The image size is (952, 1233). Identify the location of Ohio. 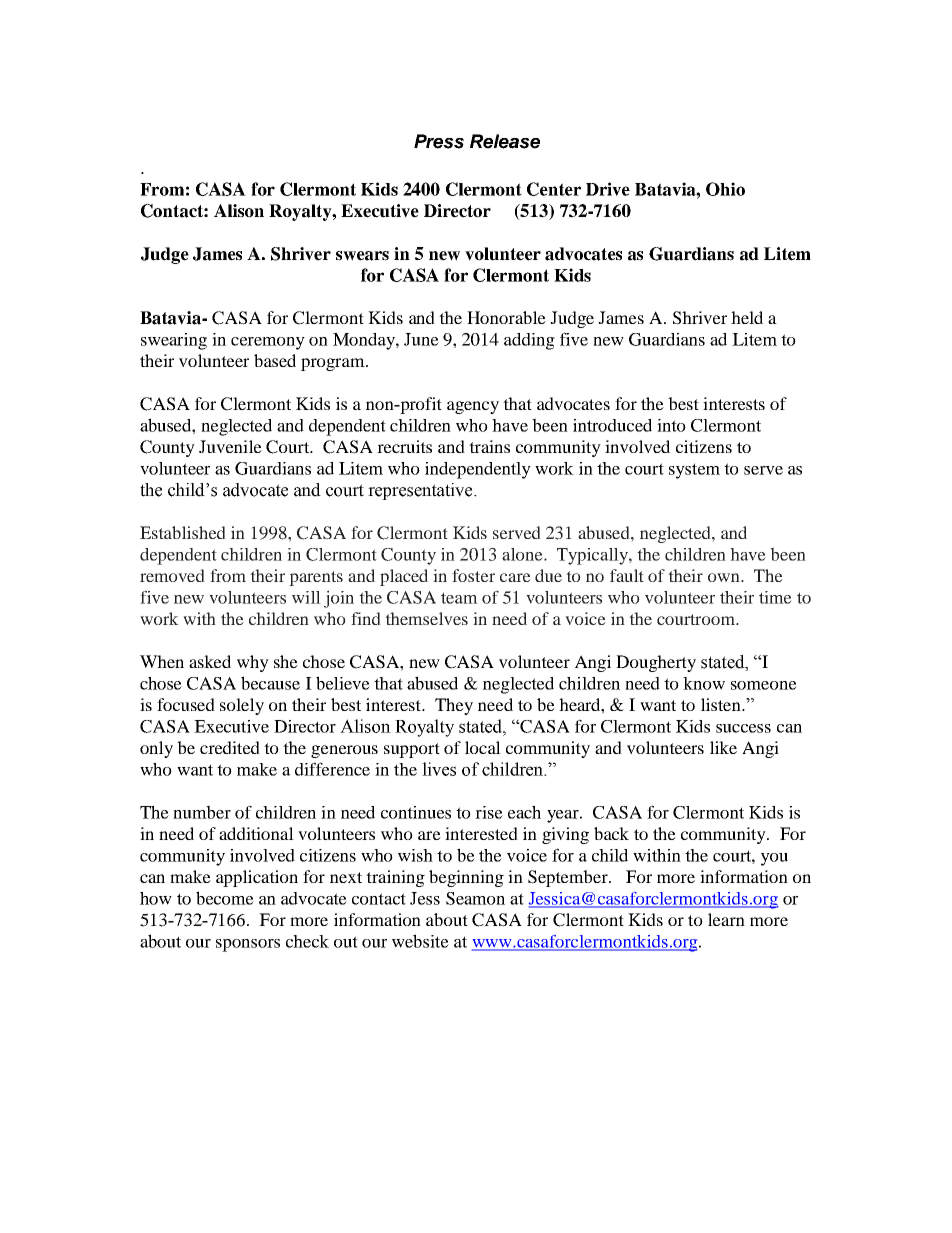
(725, 189).
